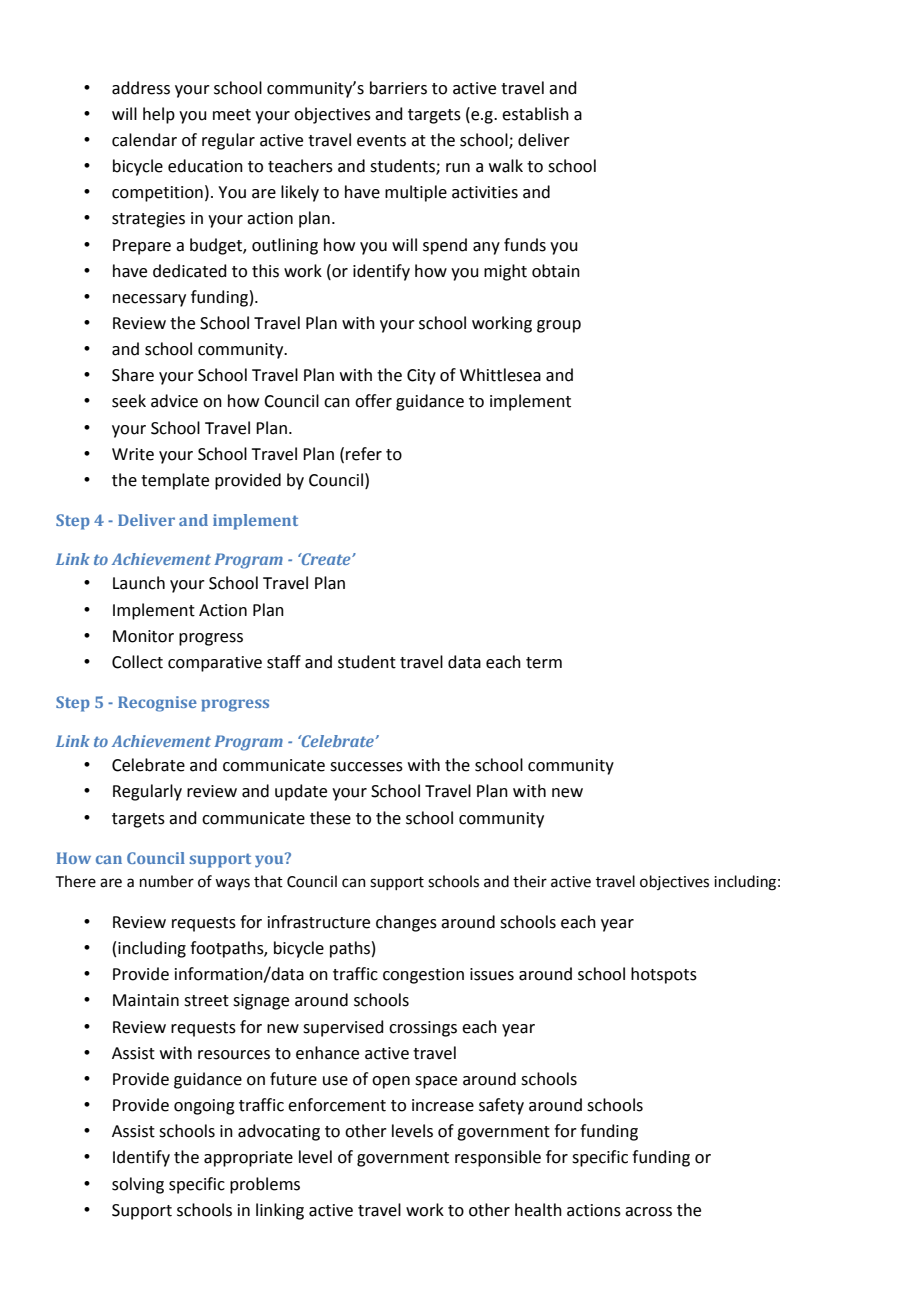 This screenshot has width=924, height=1308. What do you see at coordinates (167, 881) in the screenshot?
I see `number` at bounding box center [167, 881].
